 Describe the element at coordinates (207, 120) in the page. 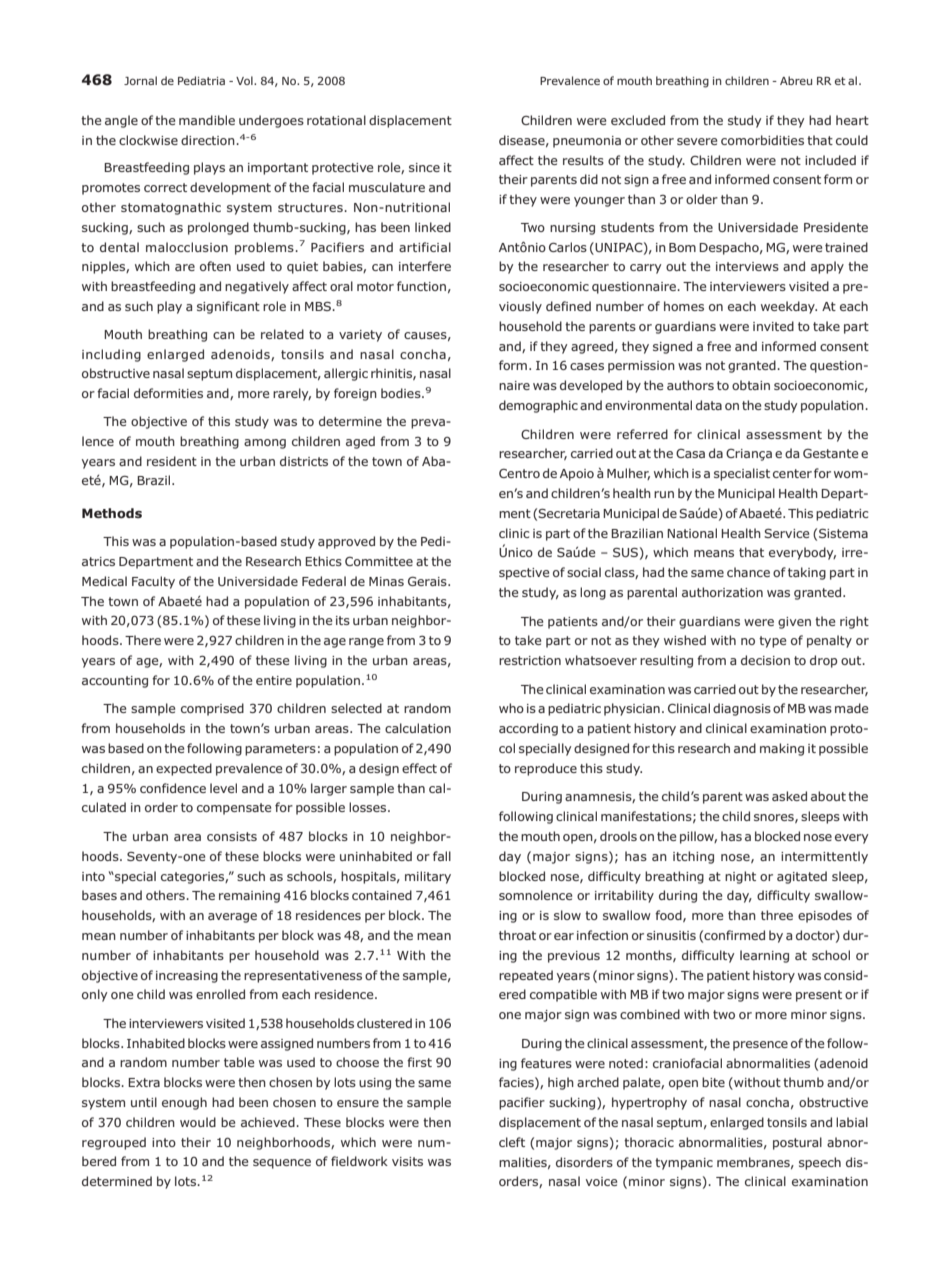

I see `mandible` at that location.
